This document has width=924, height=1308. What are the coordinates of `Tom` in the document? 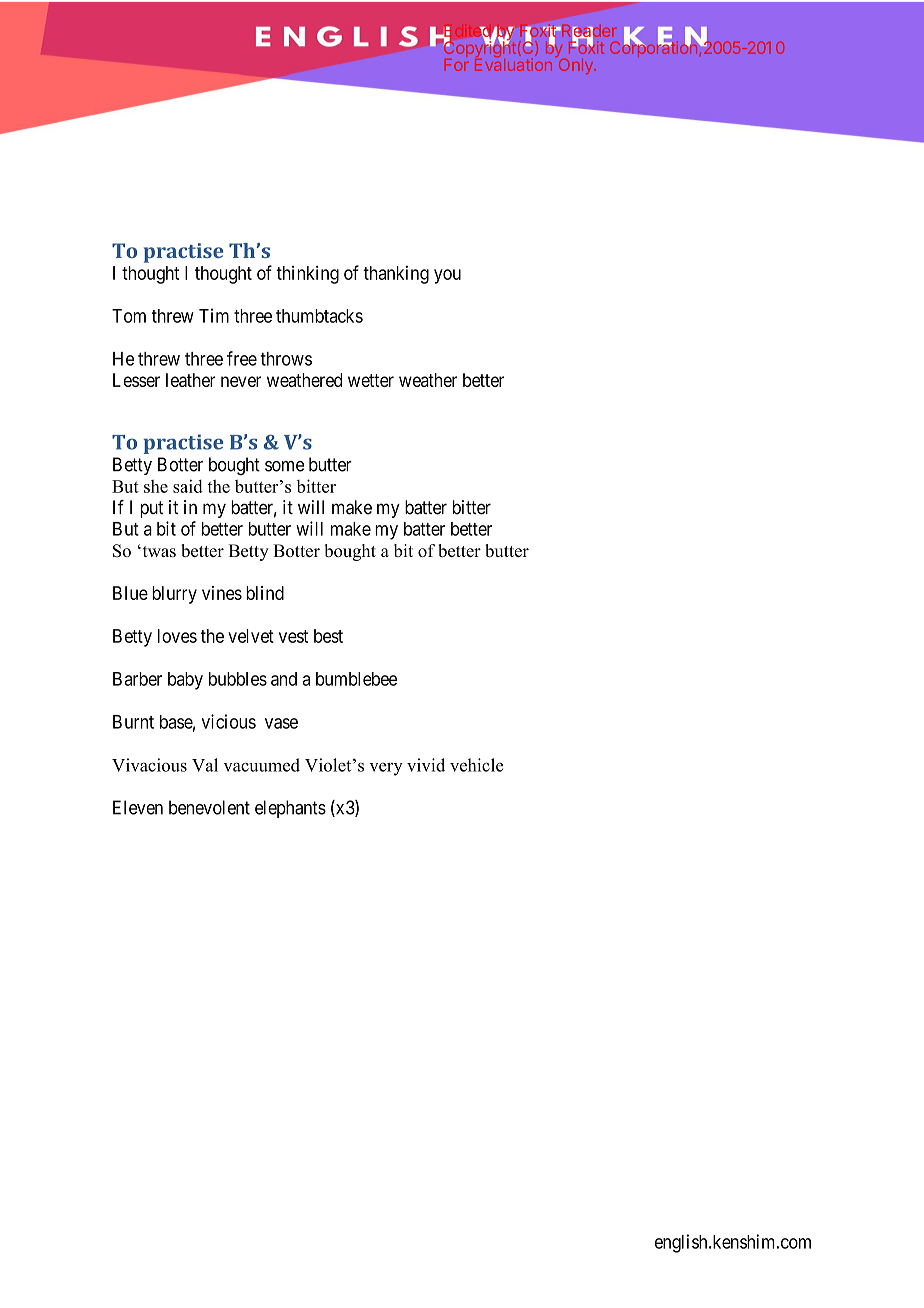 It's located at (129, 316).
